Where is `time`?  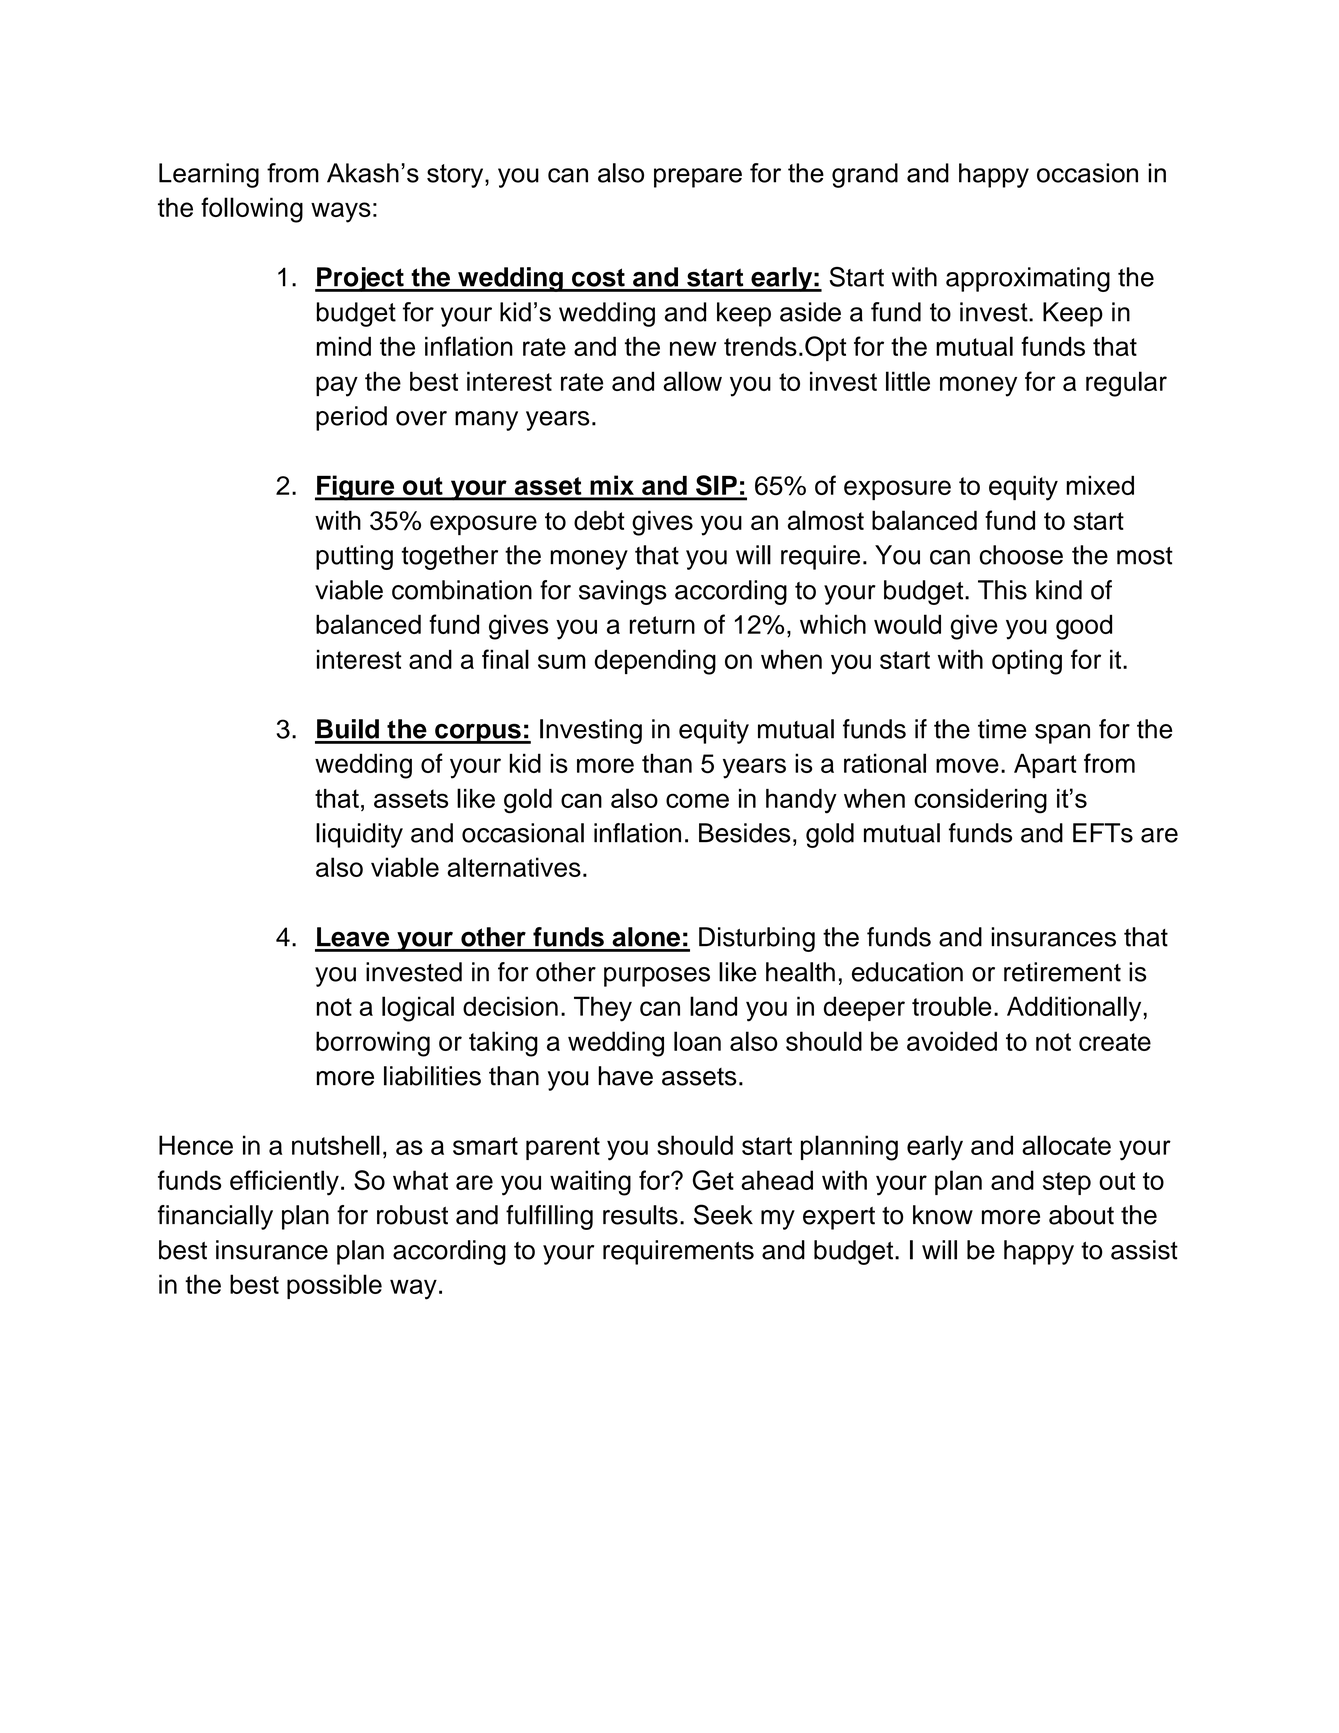
time is located at coordinates (1002, 729).
